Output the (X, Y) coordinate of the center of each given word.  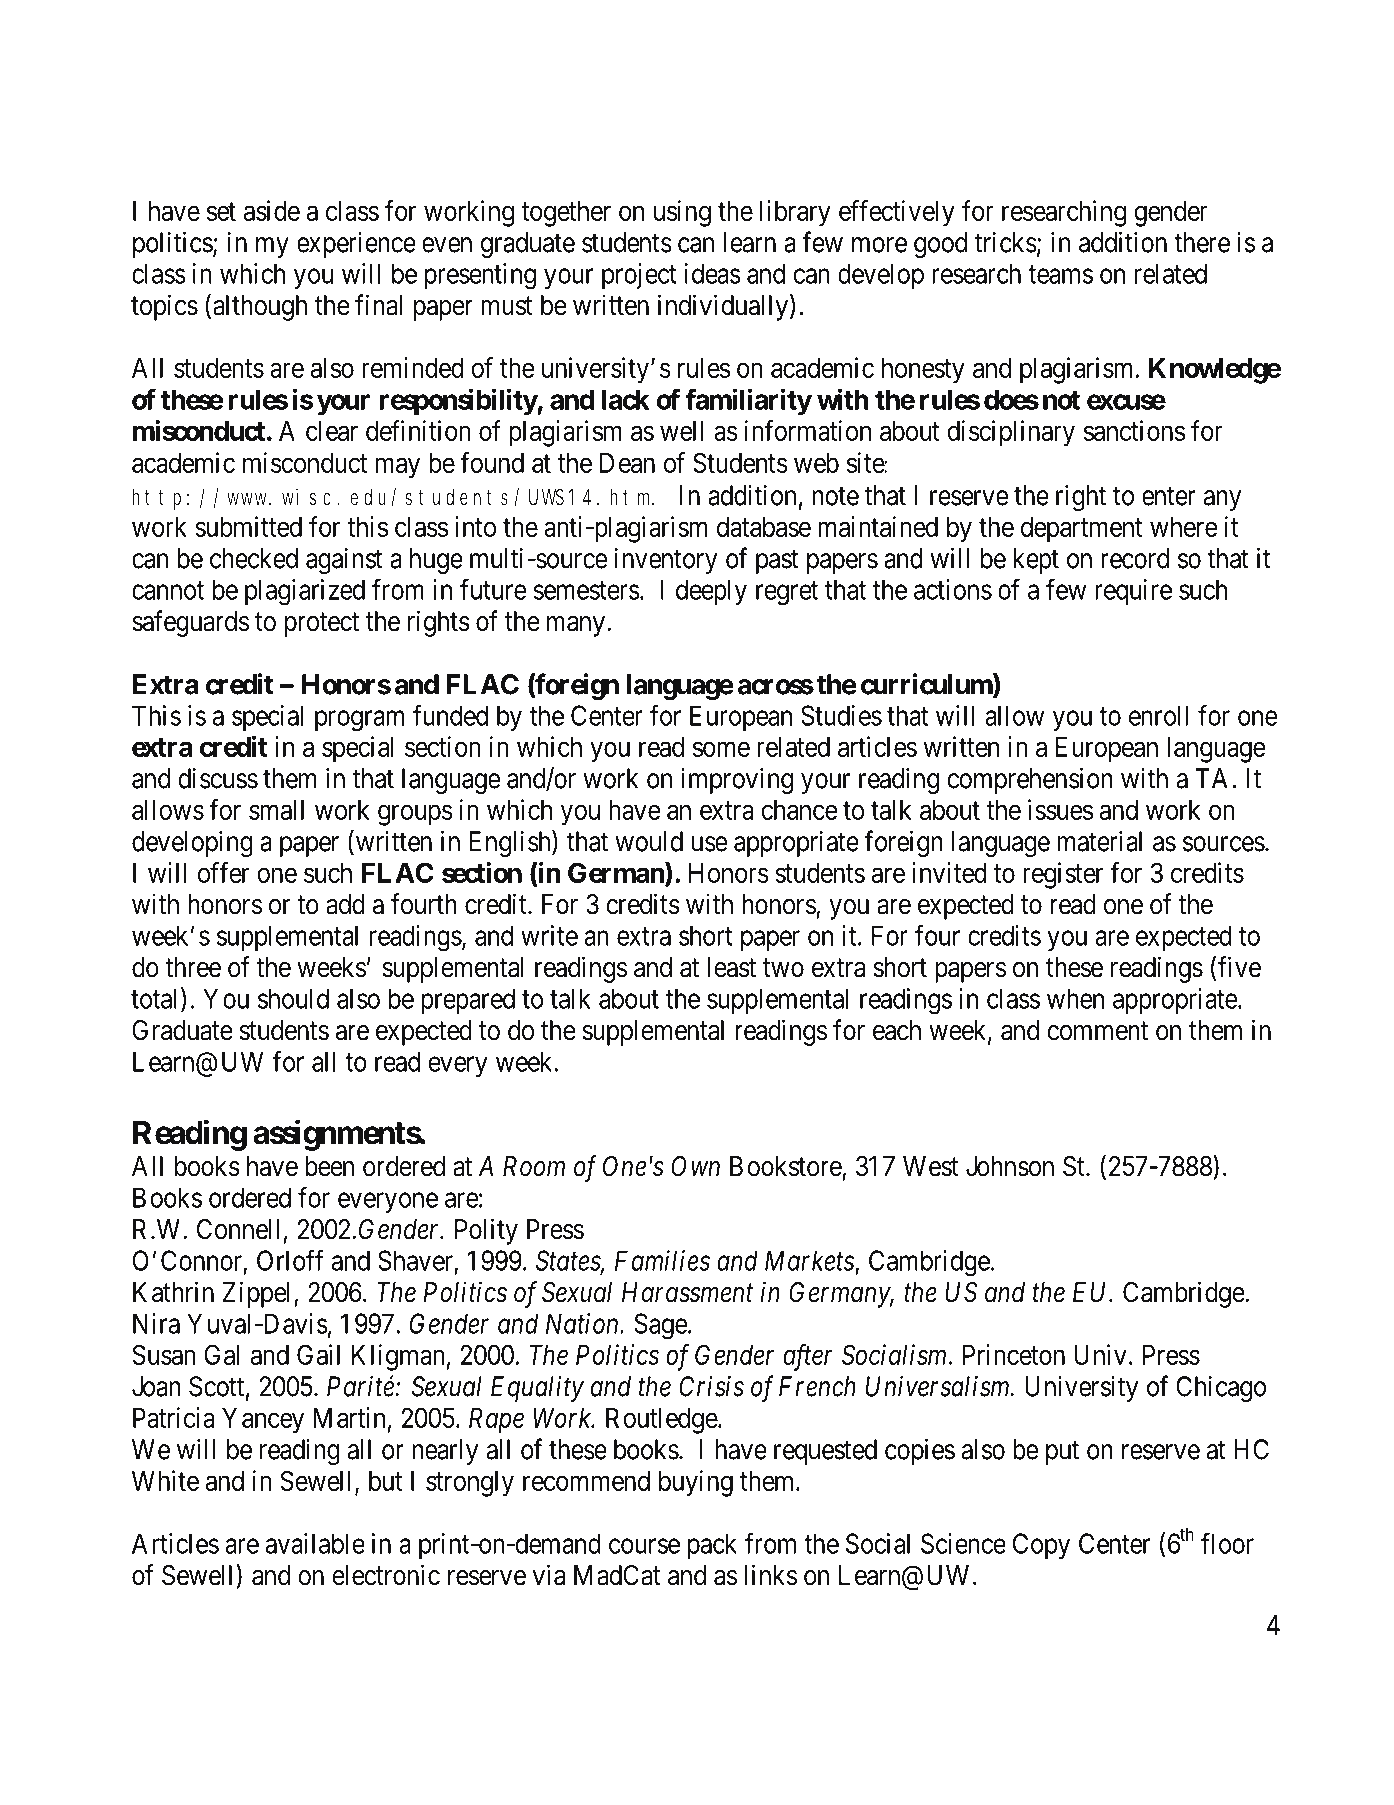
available (315, 1543)
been (329, 1166)
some (721, 749)
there (1202, 242)
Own (695, 1166)
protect (322, 625)
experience (356, 245)
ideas (713, 273)
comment (1097, 1031)
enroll (1158, 715)
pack (712, 1546)
